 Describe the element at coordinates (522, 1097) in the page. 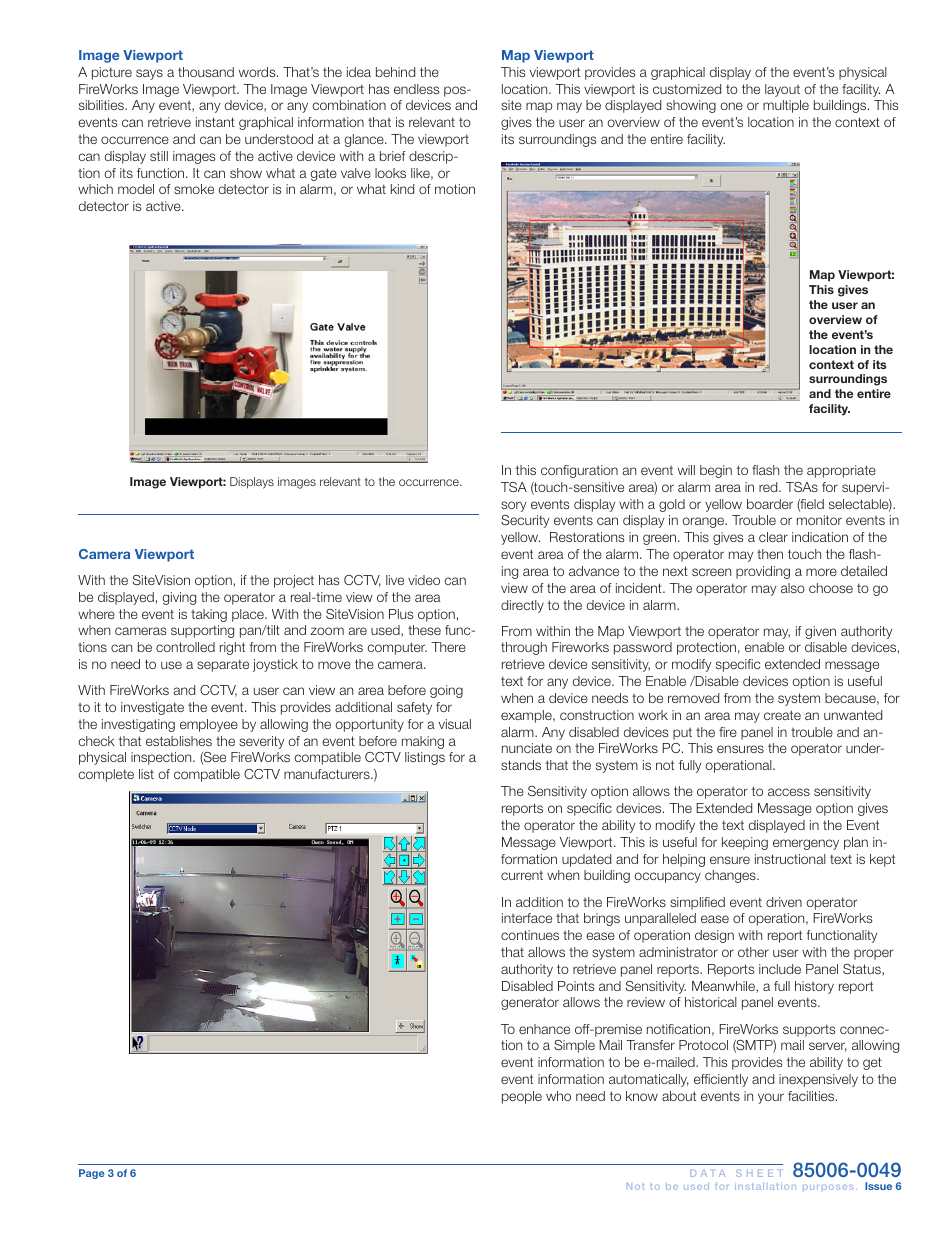

I see `people` at that location.
